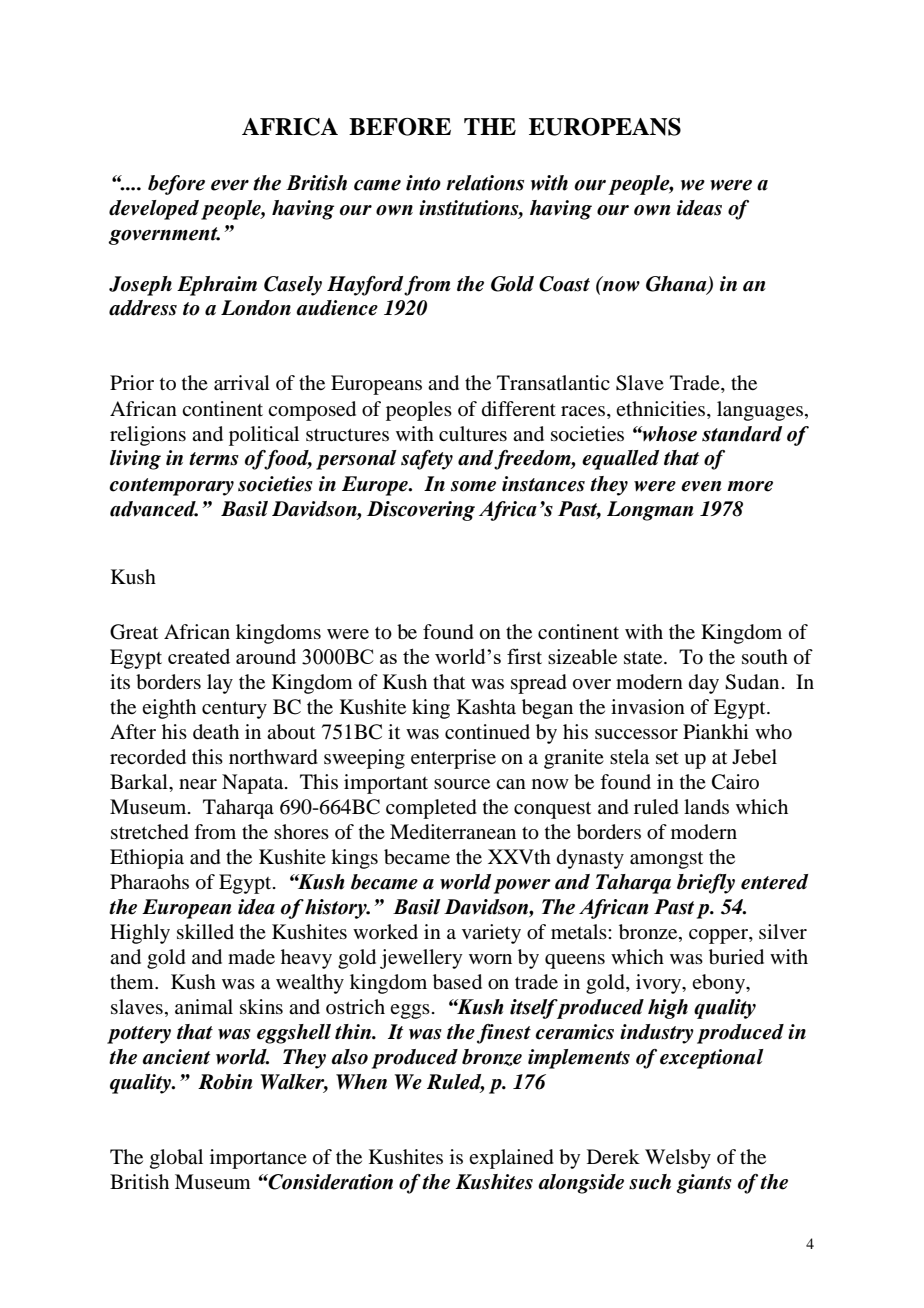  Describe the element at coordinates (176, 1159) in the screenshot. I see `global` at that location.
